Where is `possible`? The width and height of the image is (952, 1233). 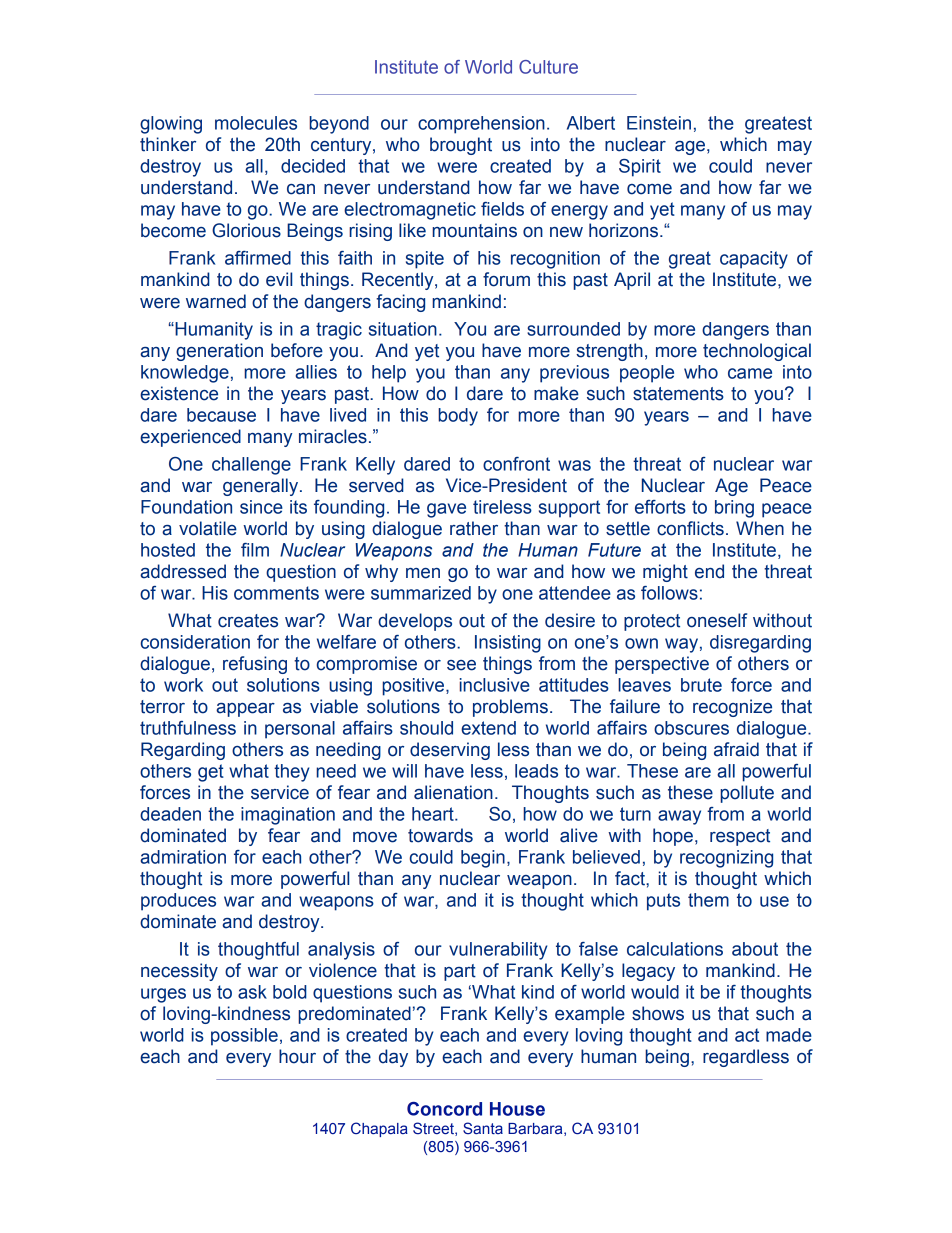
possible is located at coordinates (244, 1037).
